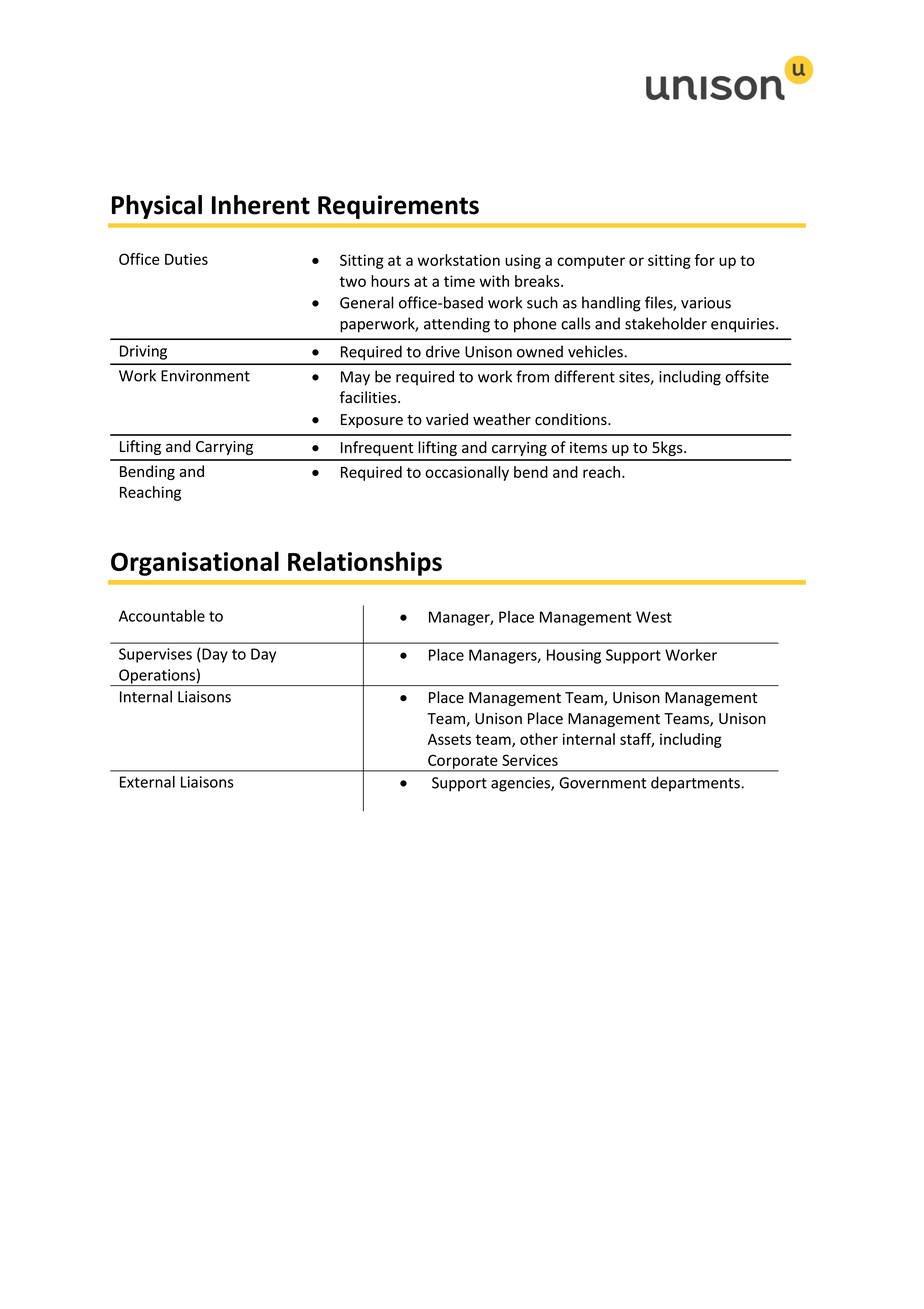 The width and height of the screenshot is (924, 1309). What do you see at coordinates (747, 376) in the screenshot?
I see `offsite` at bounding box center [747, 376].
